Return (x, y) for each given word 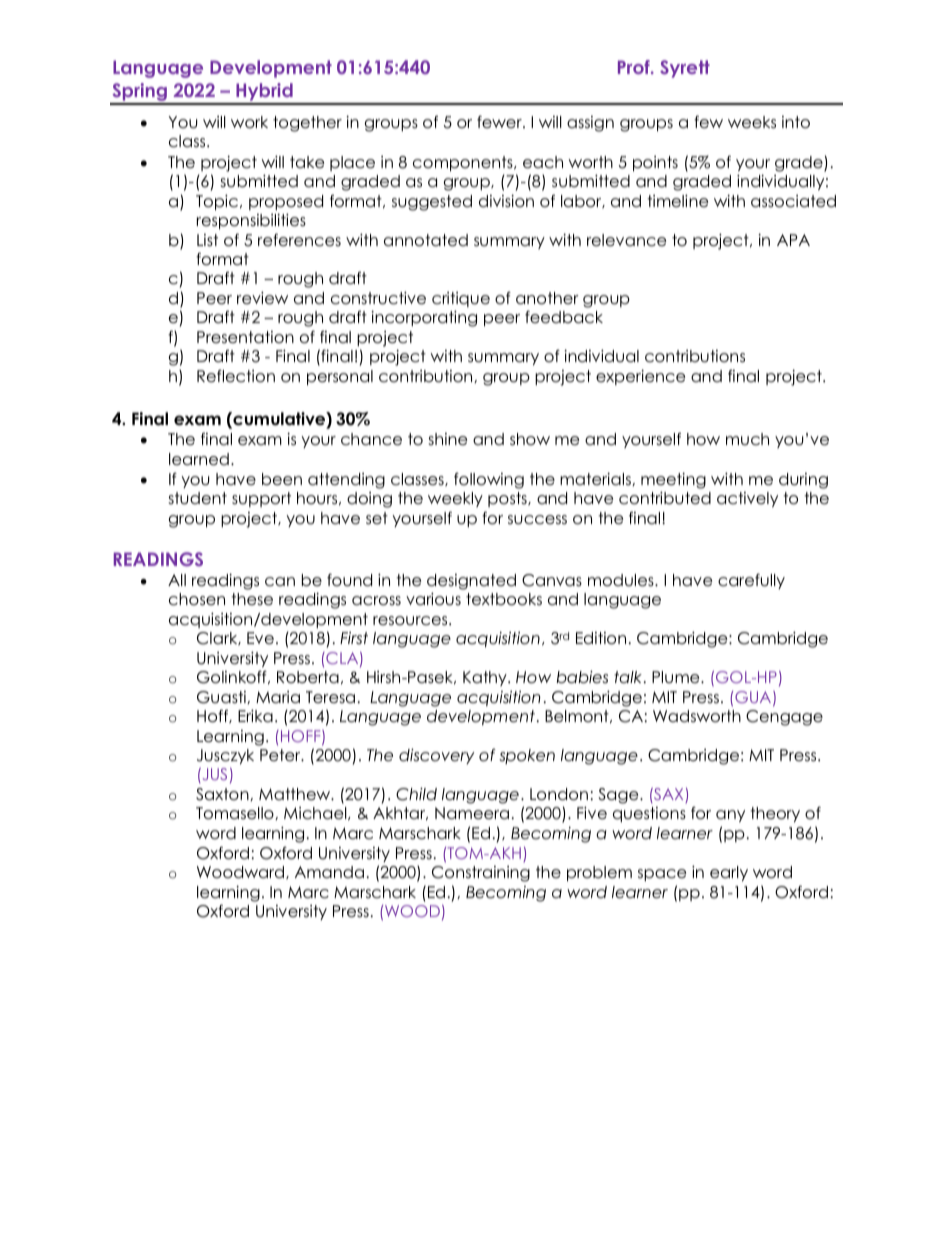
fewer (500, 121)
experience (640, 377)
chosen (197, 599)
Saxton (223, 794)
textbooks (504, 599)
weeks (752, 122)
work (249, 122)
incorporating (424, 318)
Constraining (481, 874)
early (729, 873)
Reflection (236, 376)
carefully (751, 581)
